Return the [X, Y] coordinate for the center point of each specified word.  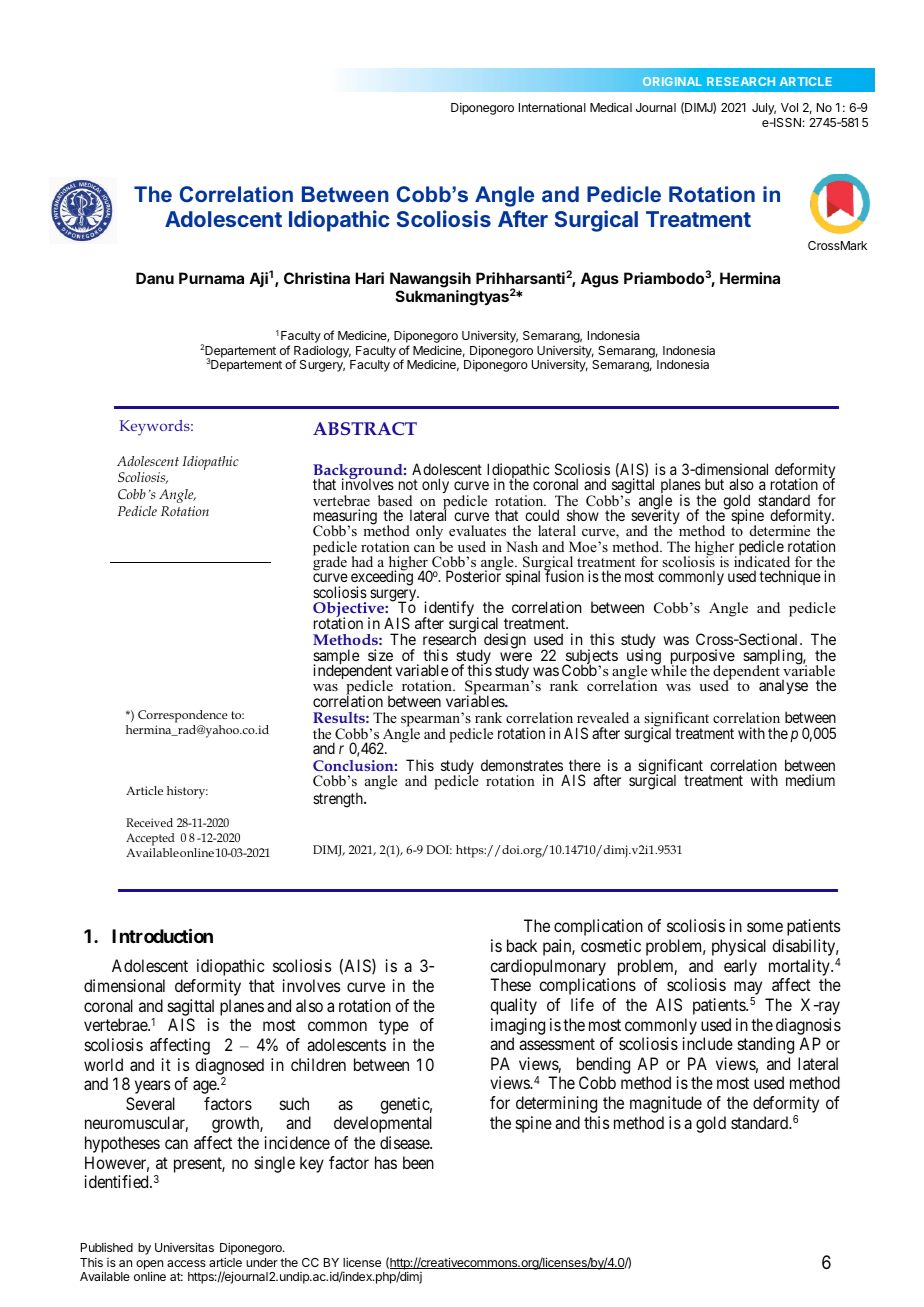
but [714, 484]
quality [513, 1006]
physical [739, 947]
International [552, 107]
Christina [317, 278]
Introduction [162, 935]
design [504, 642]
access [186, 1263]
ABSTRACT [365, 428]
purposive [703, 658]
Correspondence [183, 716]
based [395, 500]
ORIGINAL [672, 81]
